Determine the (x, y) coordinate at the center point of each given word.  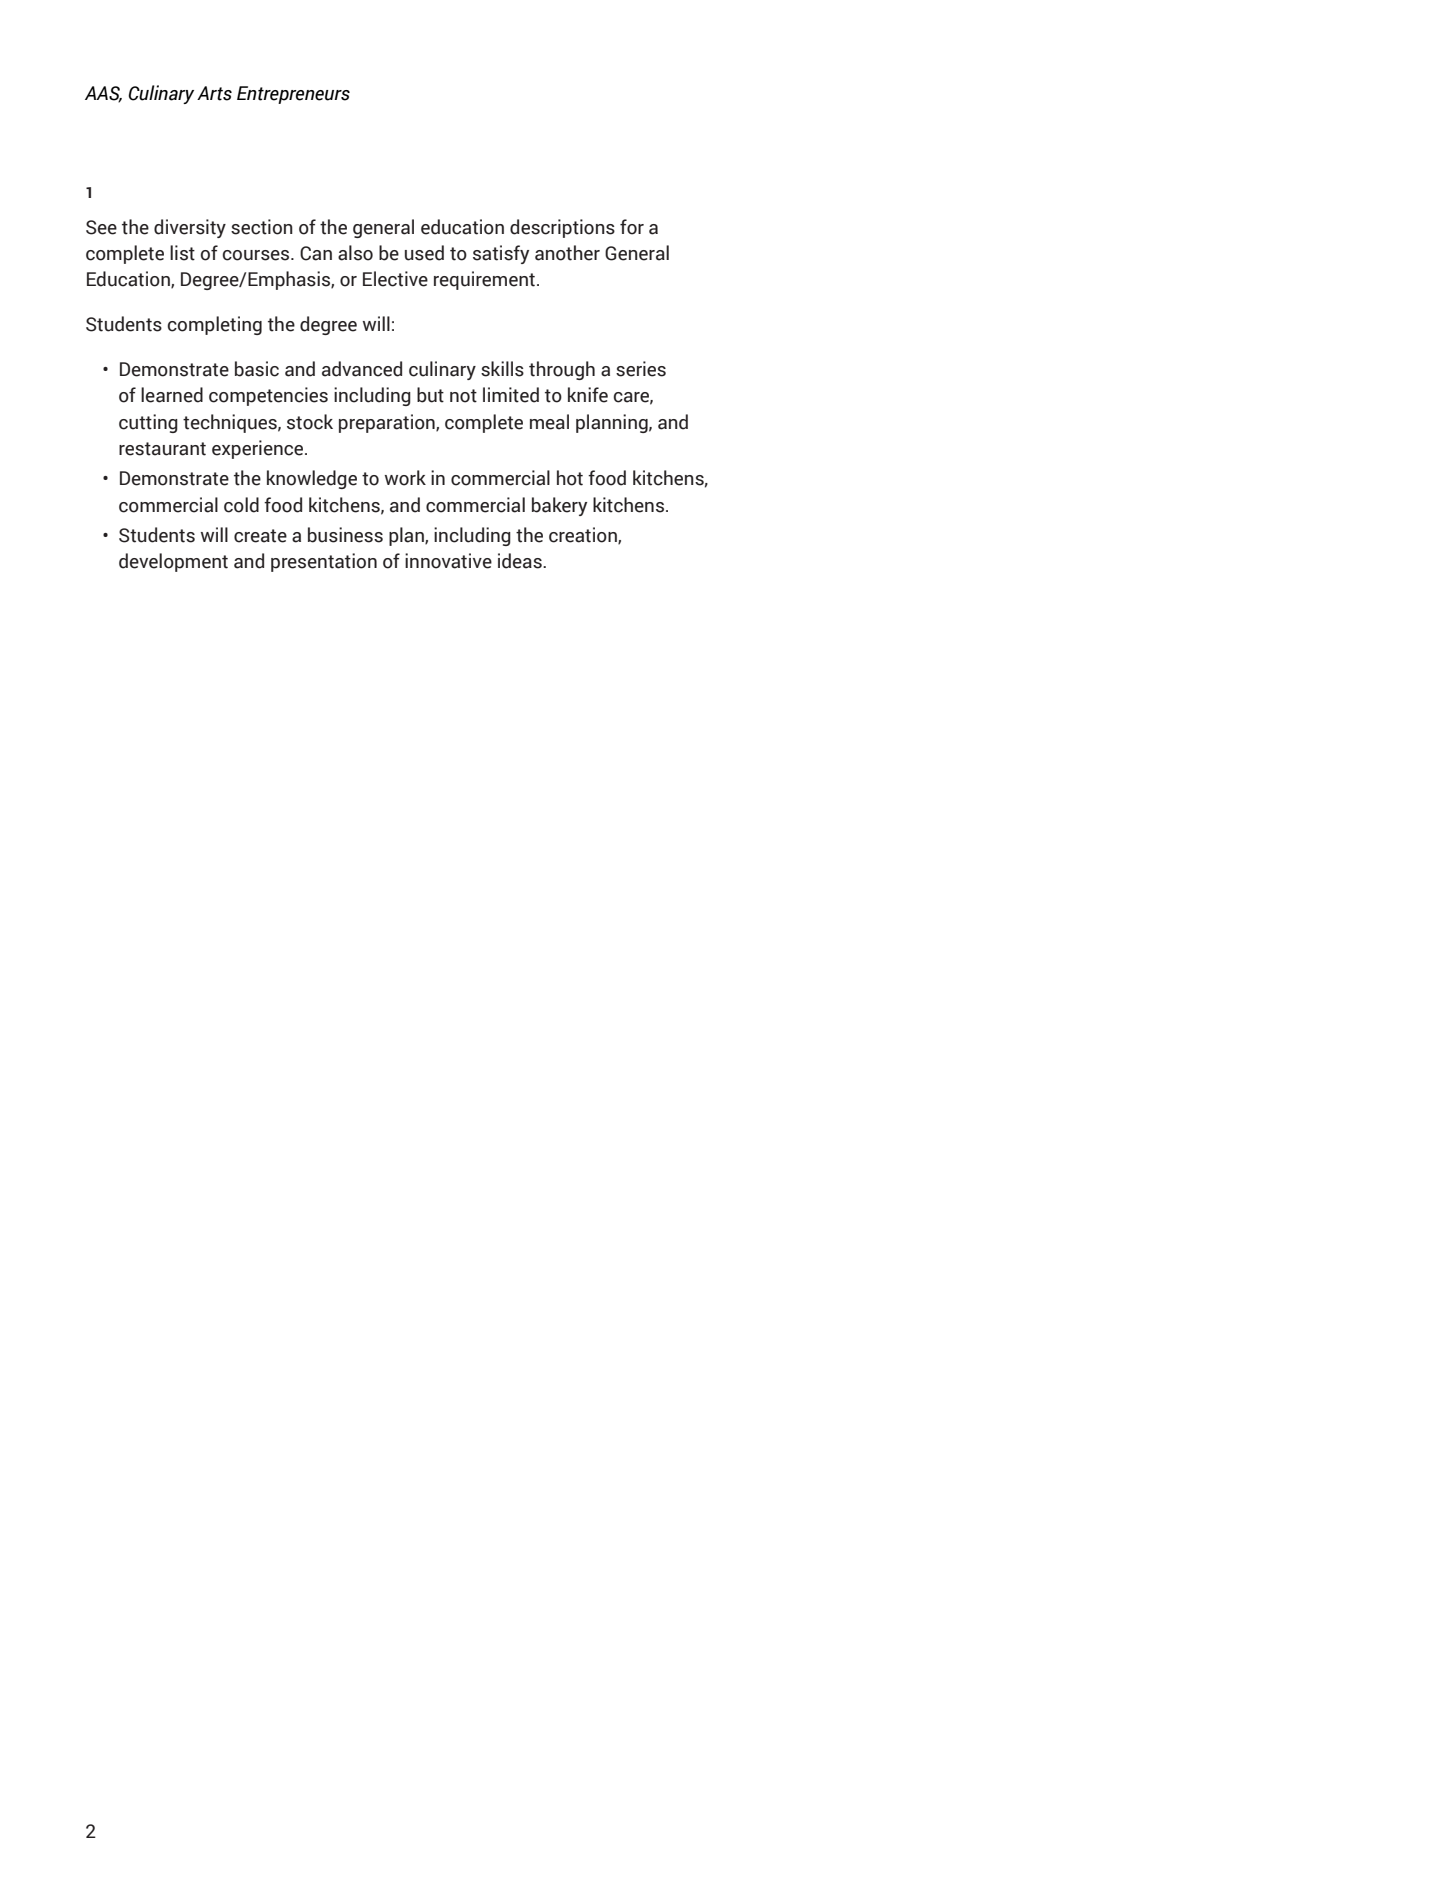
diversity (190, 228)
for (632, 227)
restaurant (162, 449)
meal (549, 422)
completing (215, 325)
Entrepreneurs (293, 95)
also (355, 253)
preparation (388, 423)
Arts (214, 93)
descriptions (562, 228)
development (173, 562)
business (345, 535)
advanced (362, 369)
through (562, 370)
